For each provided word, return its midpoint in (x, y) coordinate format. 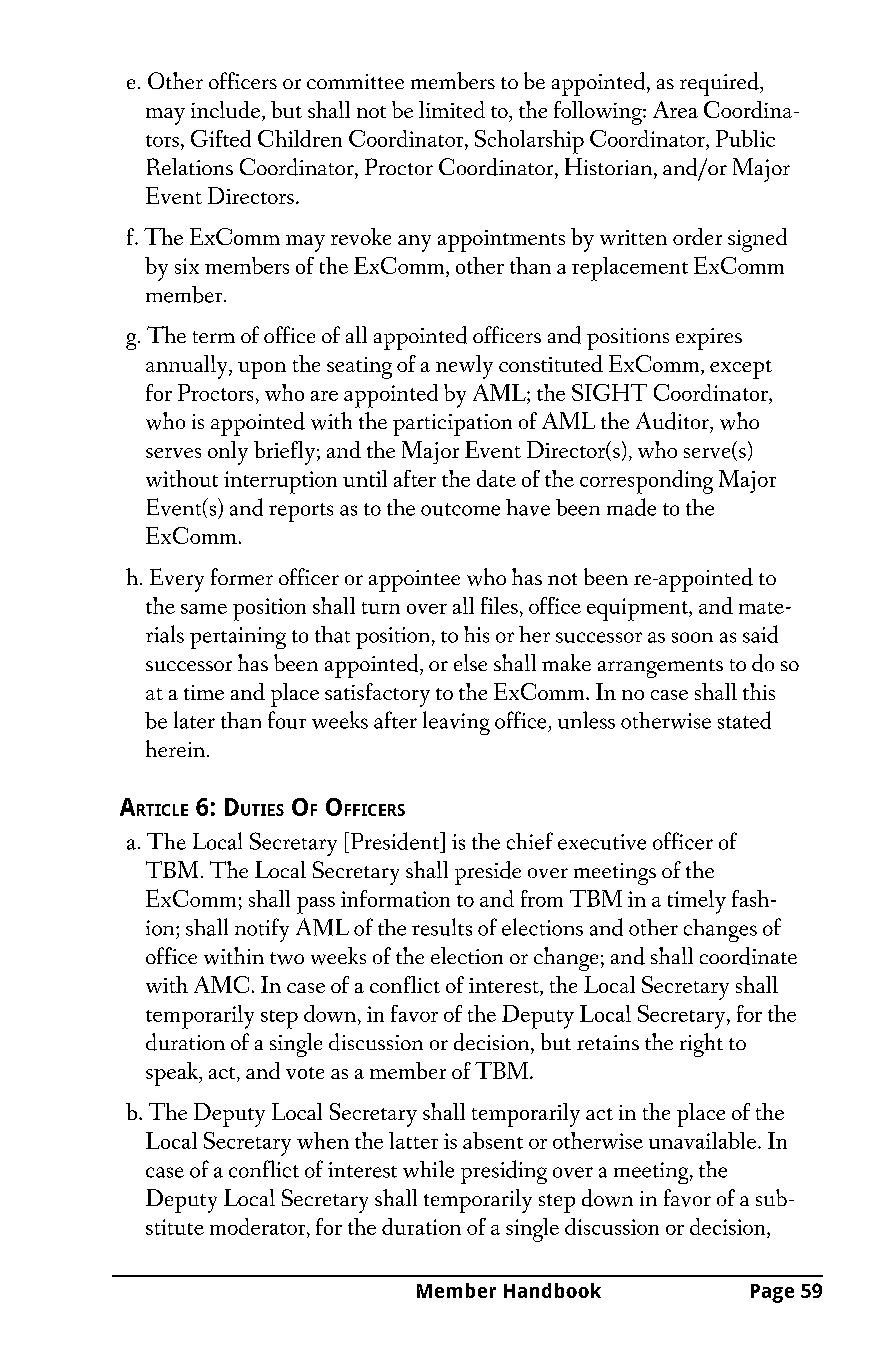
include (227, 111)
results (442, 927)
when (323, 1140)
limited (452, 109)
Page (772, 1293)
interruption (280, 482)
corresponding (646, 482)
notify (262, 930)
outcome (460, 509)
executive (602, 842)
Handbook (552, 1290)
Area (675, 109)
